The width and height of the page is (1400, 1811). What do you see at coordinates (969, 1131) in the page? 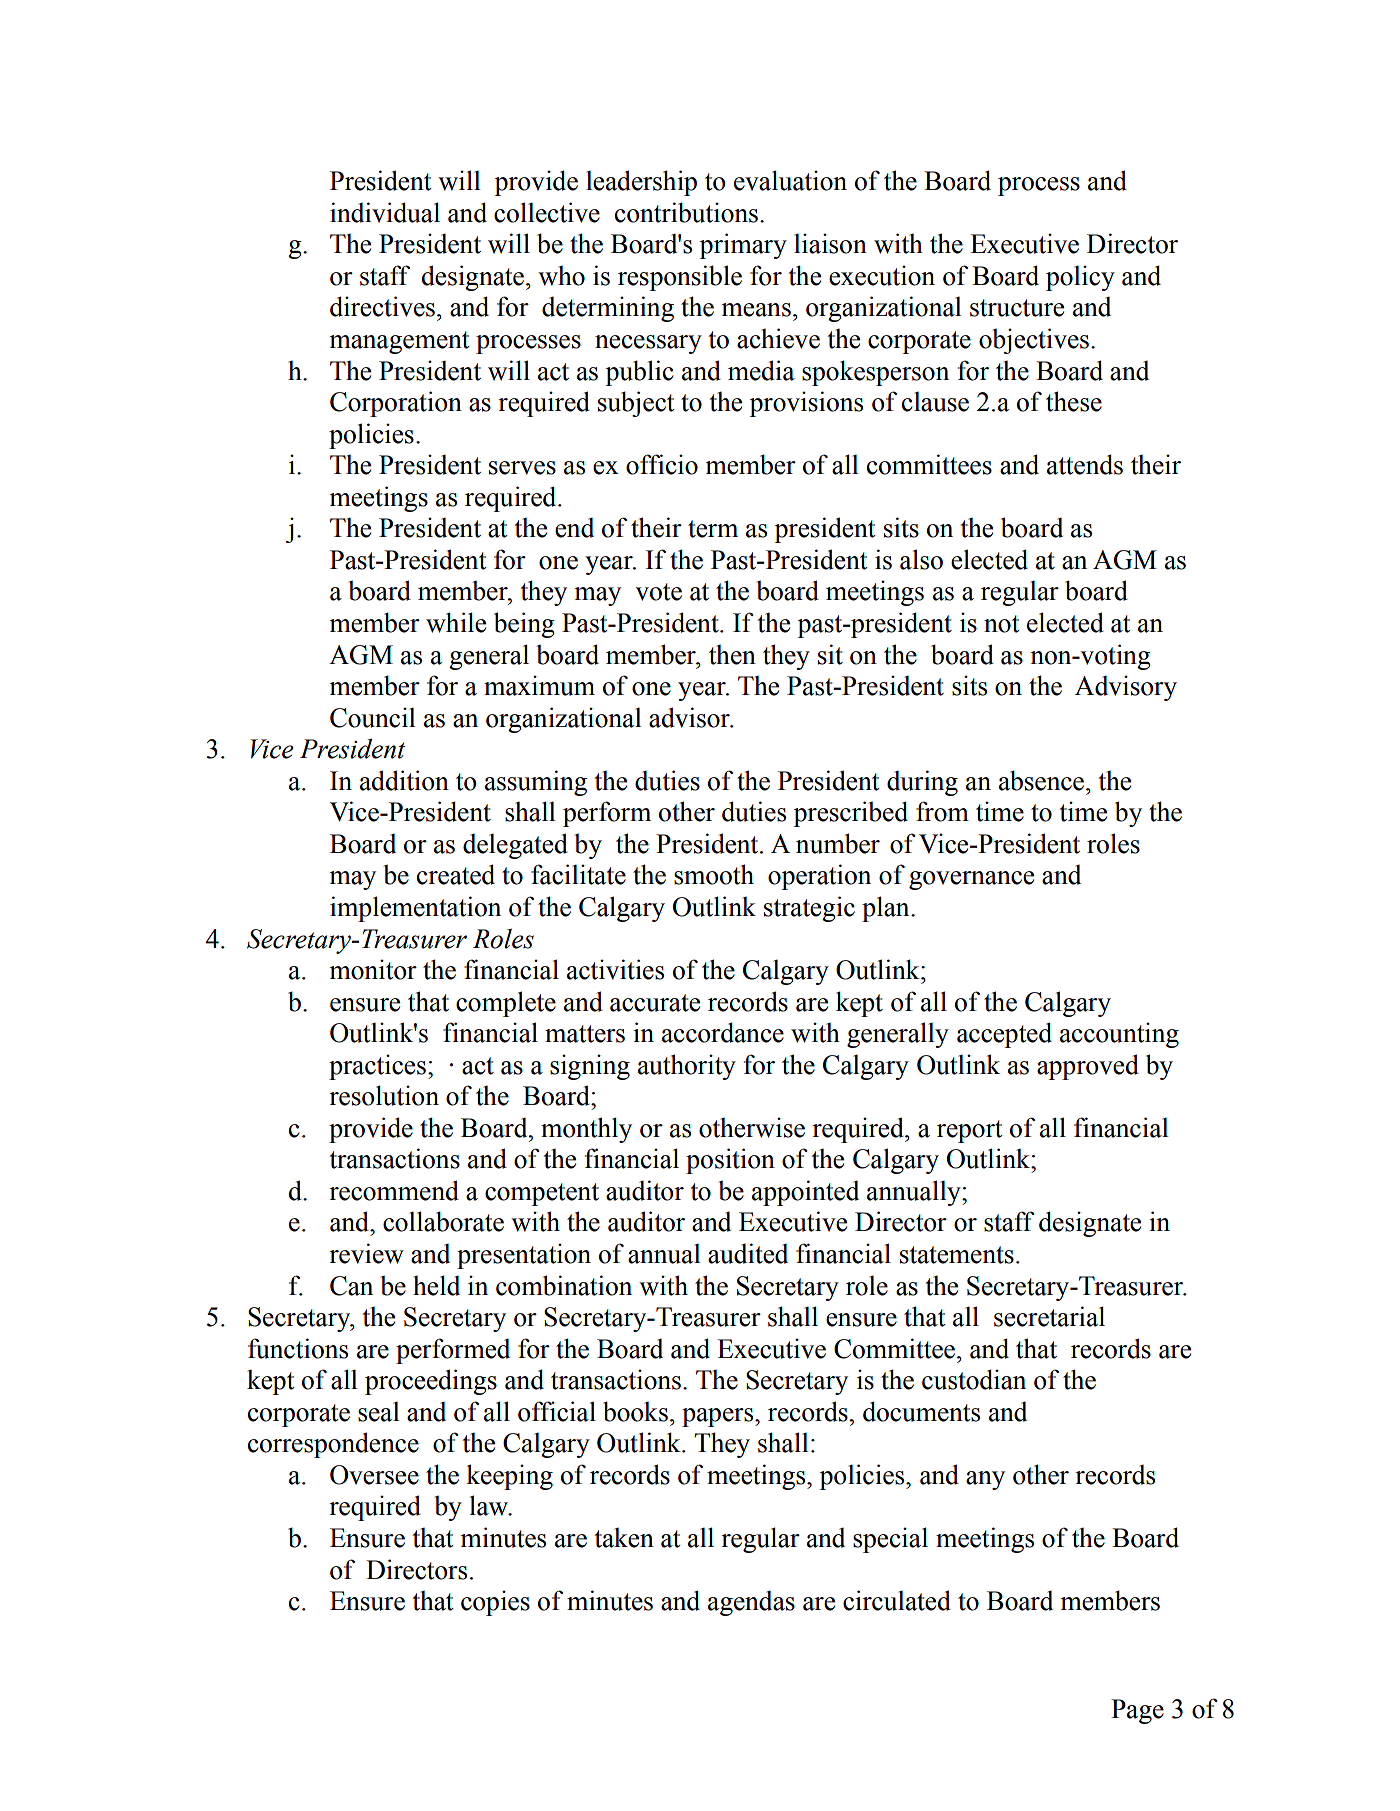
I see `report` at bounding box center [969, 1131].
